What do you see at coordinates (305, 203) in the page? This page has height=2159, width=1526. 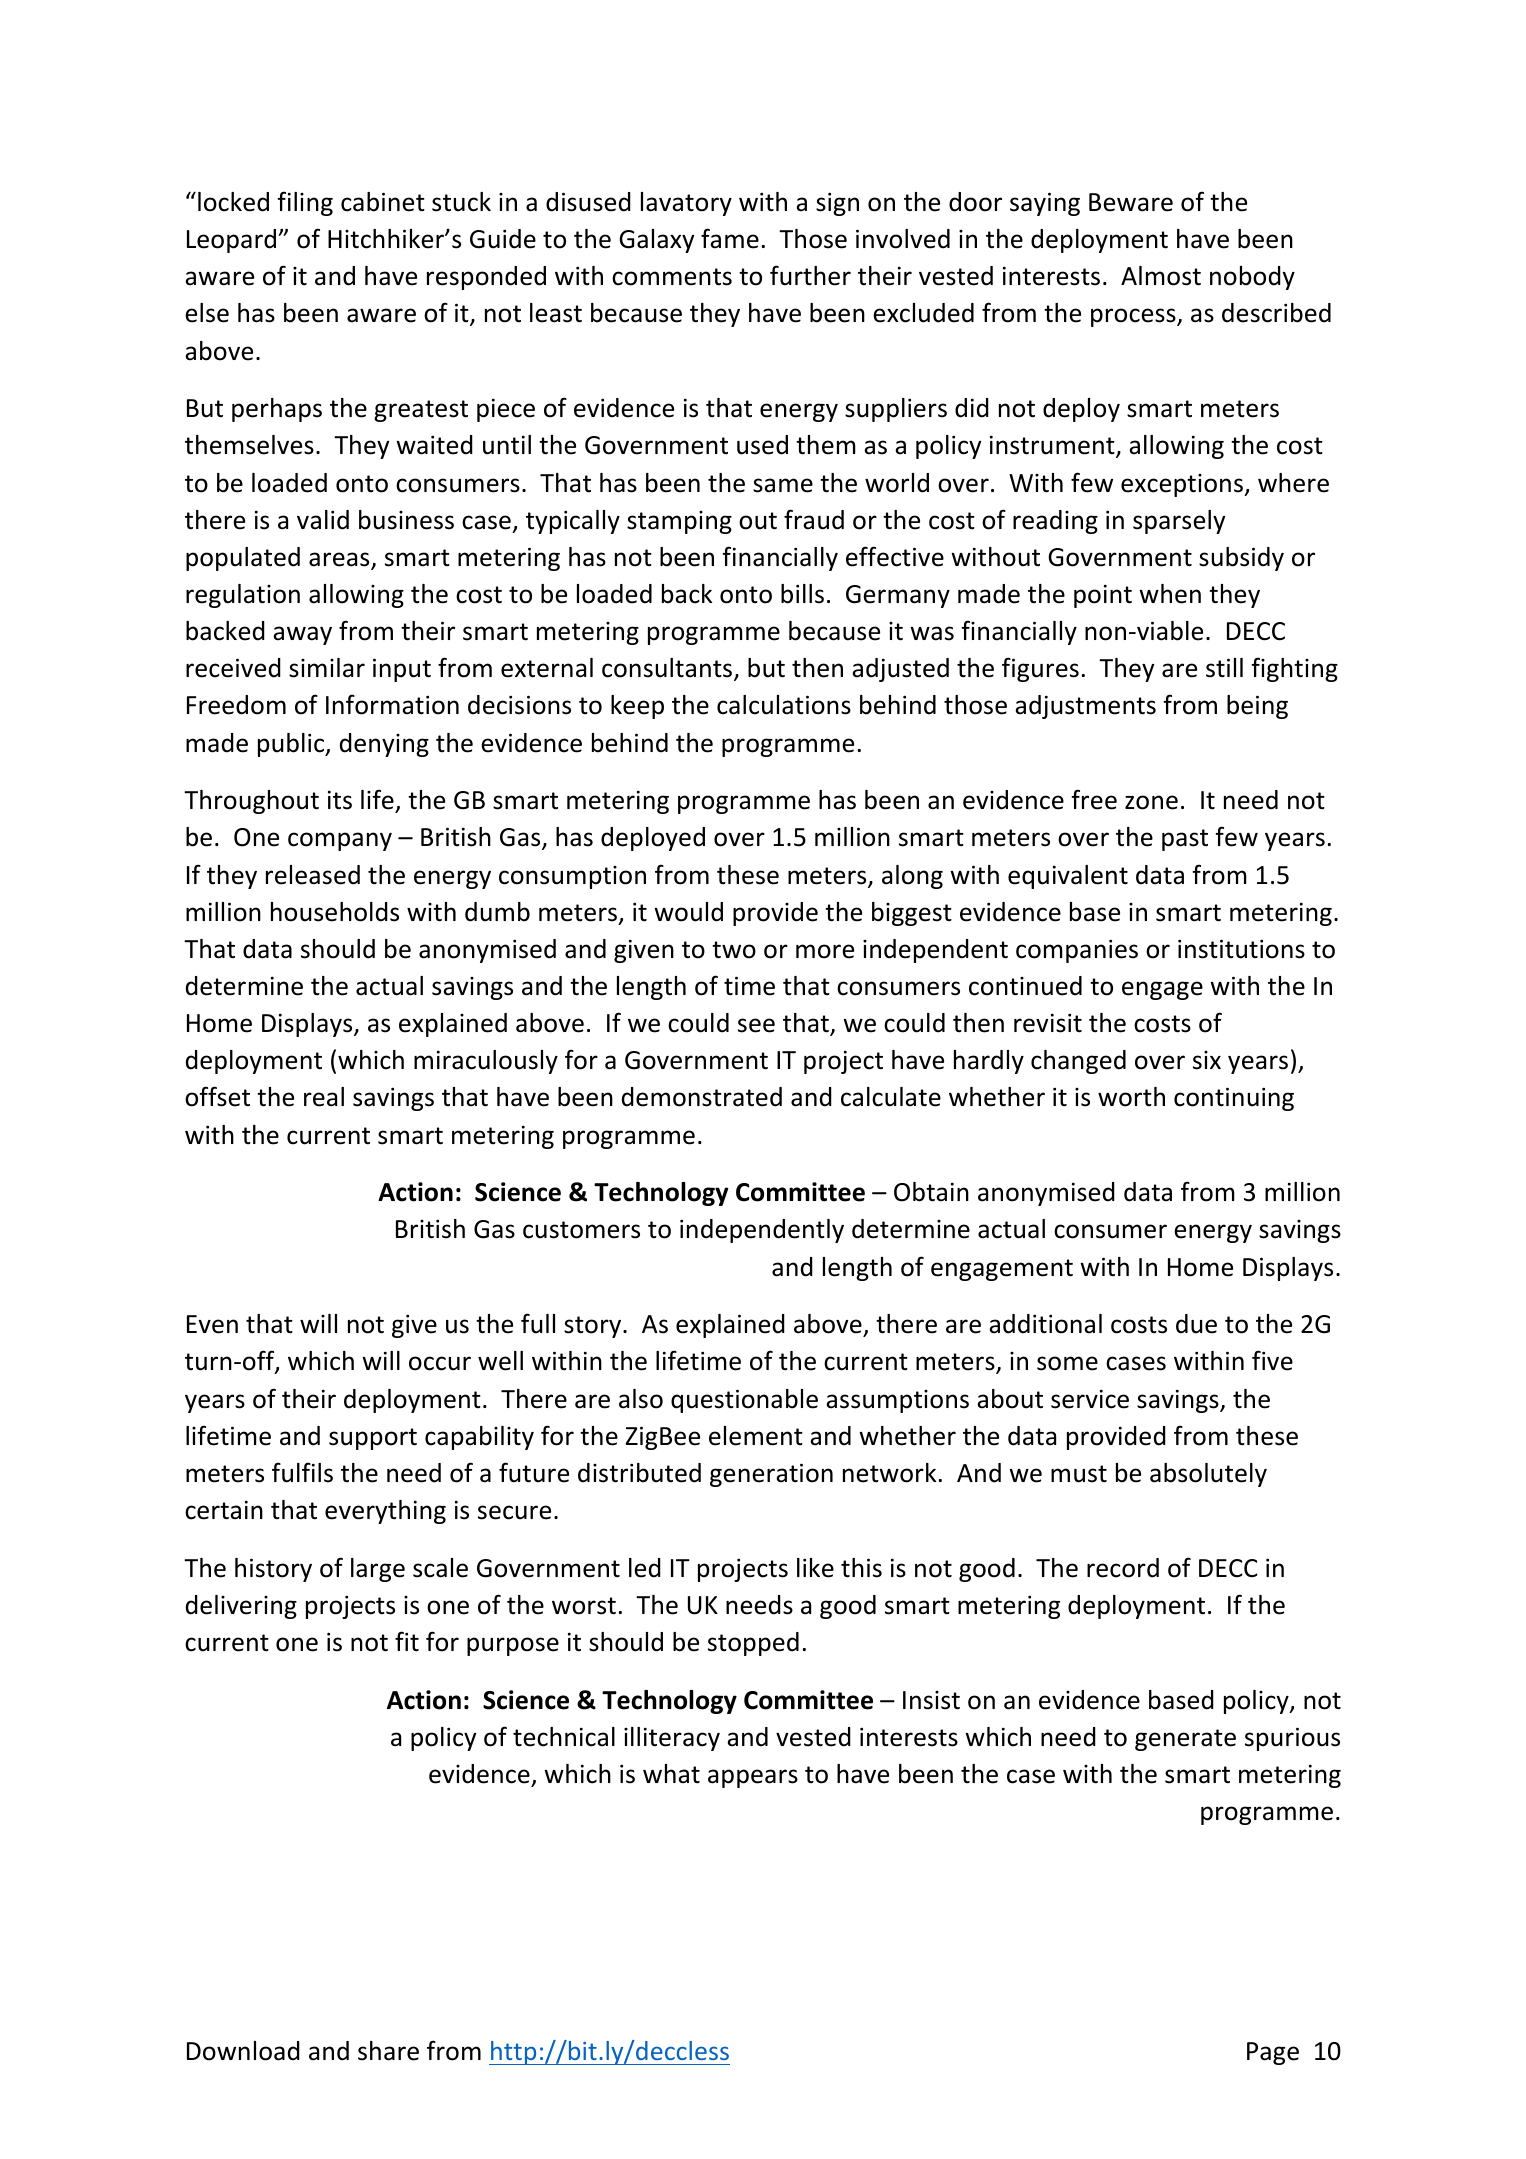 I see `filing` at bounding box center [305, 203].
